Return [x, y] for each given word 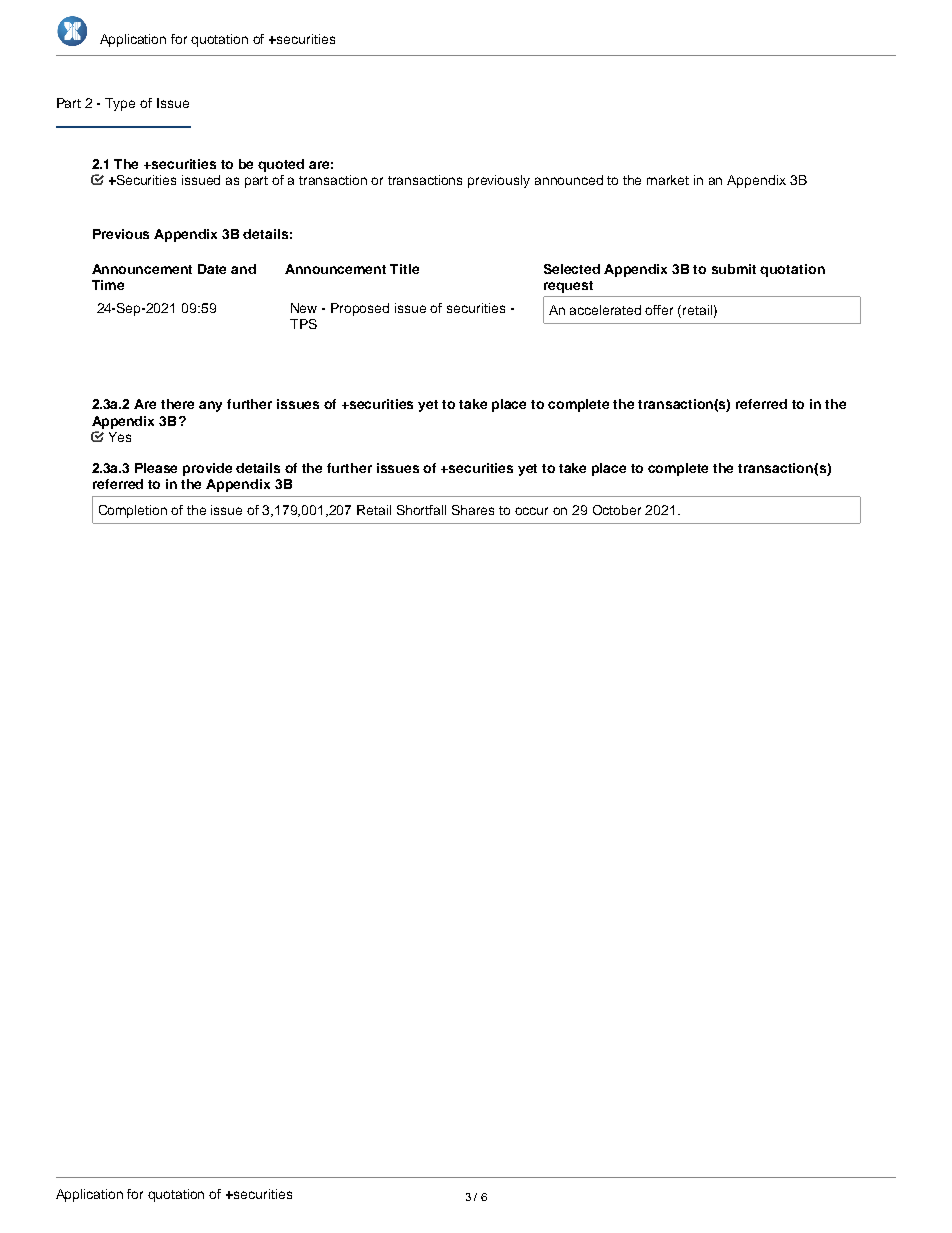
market [668, 180]
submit [734, 269]
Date [212, 269]
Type [120, 104]
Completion [133, 511]
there [177, 404]
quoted [281, 165]
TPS [303, 324]
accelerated [605, 310]
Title [404, 269]
